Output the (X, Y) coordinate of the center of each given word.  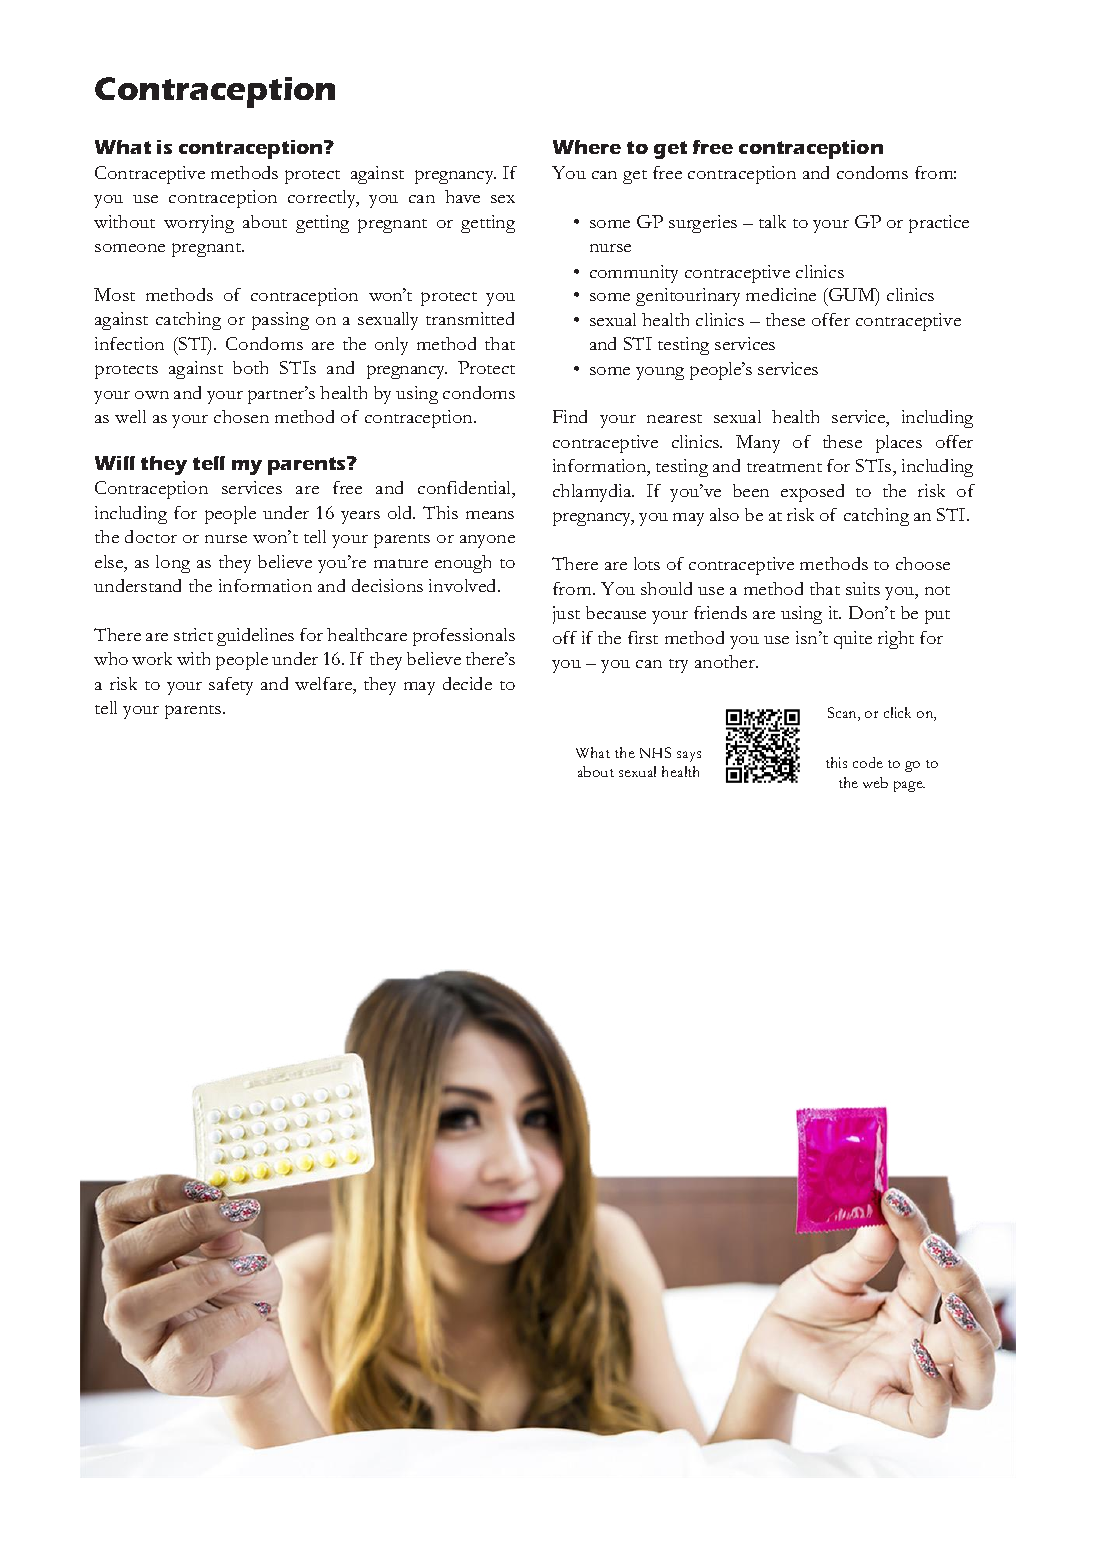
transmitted (470, 318)
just (566, 615)
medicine (781, 294)
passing (280, 321)
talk (772, 221)
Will (115, 463)
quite (853, 640)
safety (231, 686)
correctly (323, 199)
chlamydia (593, 493)
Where (587, 147)
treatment (784, 467)
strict (193, 634)
